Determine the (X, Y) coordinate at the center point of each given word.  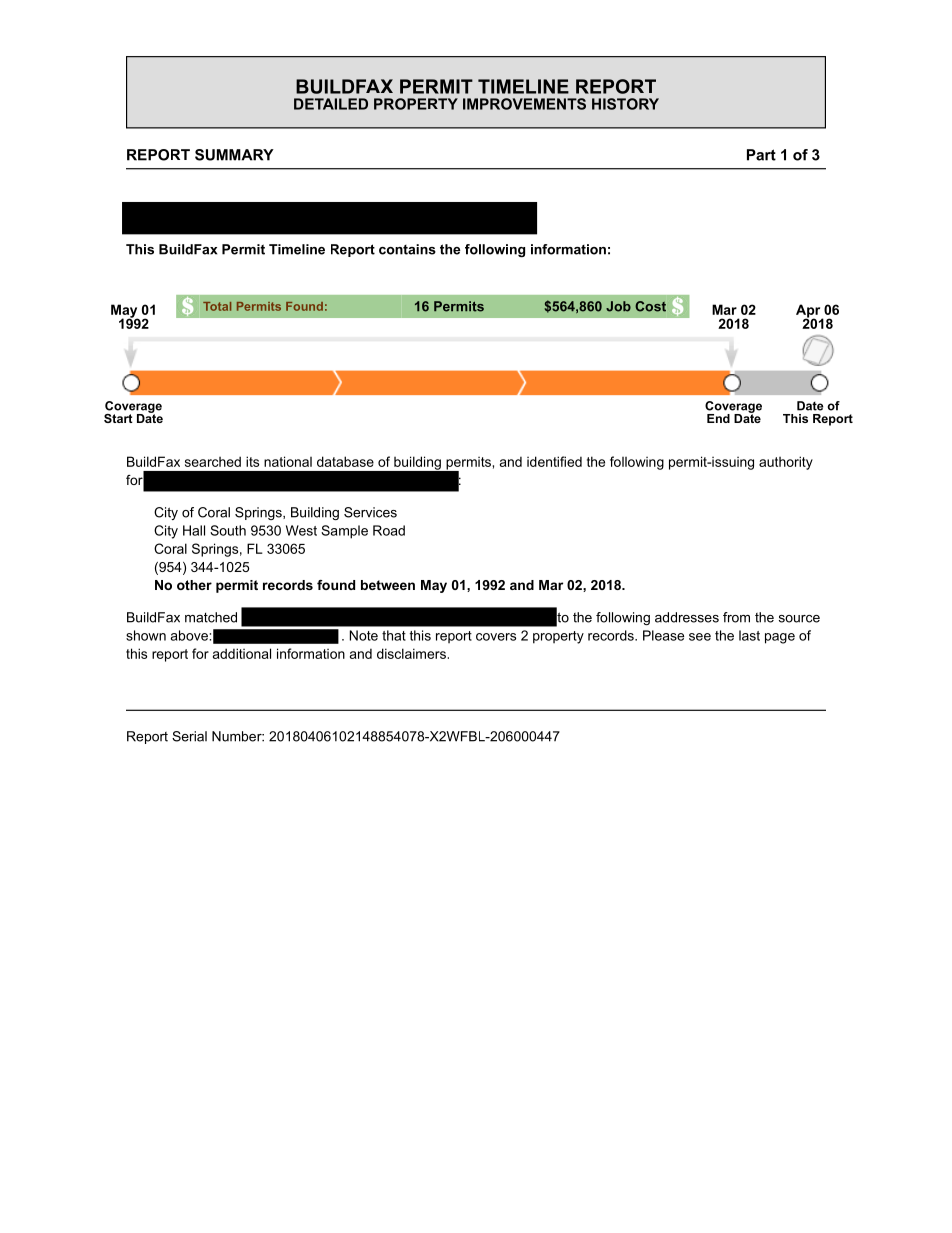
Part (761, 155)
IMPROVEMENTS (524, 104)
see (700, 637)
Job (618, 306)
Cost (650, 306)
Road (389, 530)
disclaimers (411, 653)
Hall (194, 530)
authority (786, 463)
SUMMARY (234, 155)
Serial (189, 736)
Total (217, 306)
